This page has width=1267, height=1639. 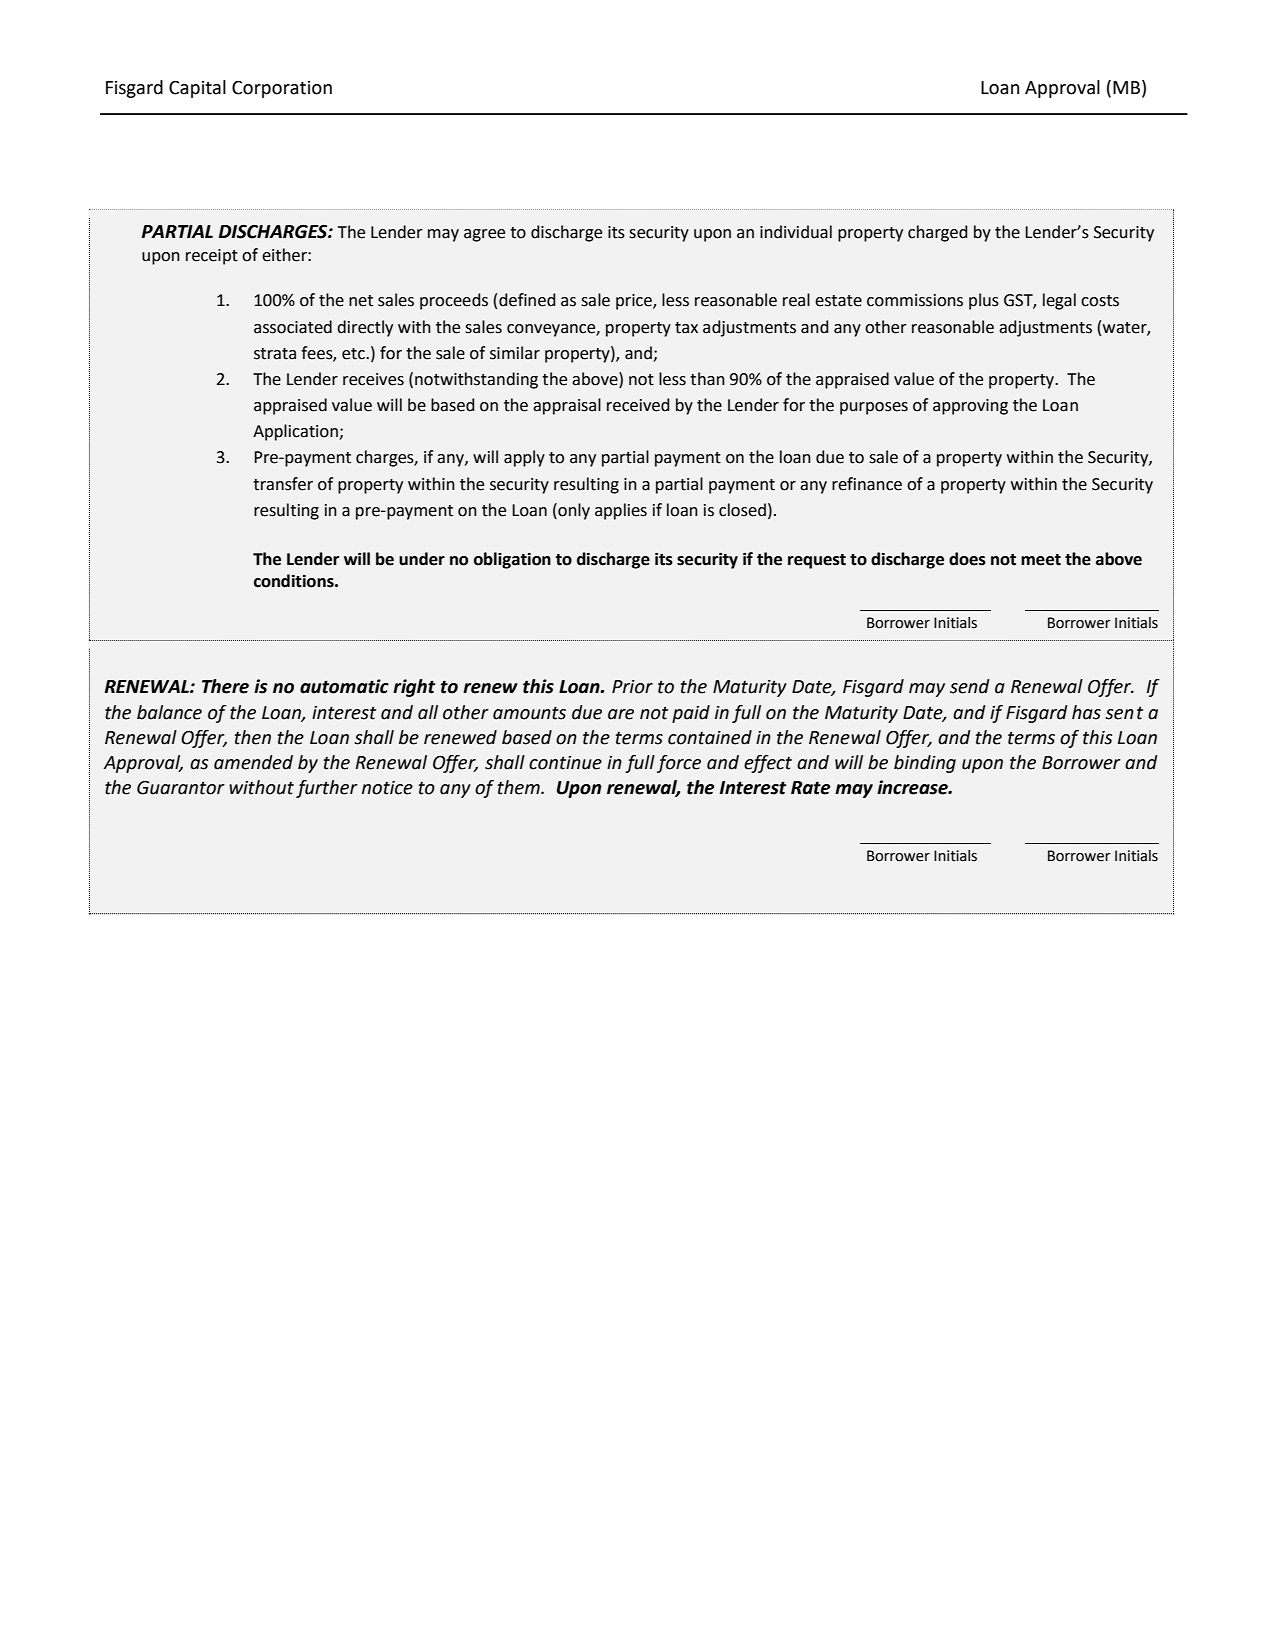 I want to click on associated, so click(x=293, y=327).
